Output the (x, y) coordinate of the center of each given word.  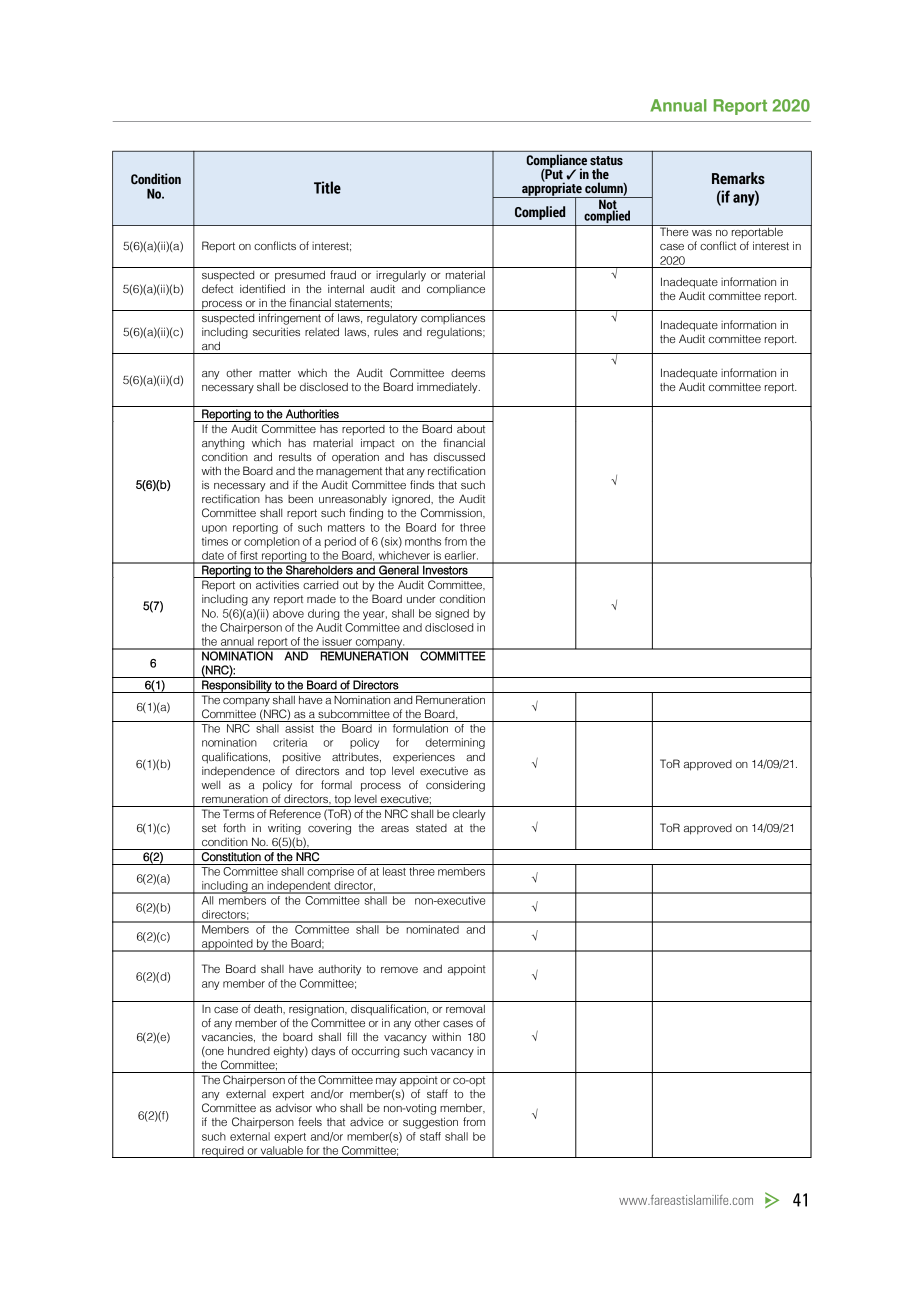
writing (284, 829)
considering (455, 786)
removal (465, 1008)
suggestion (430, 1123)
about (471, 429)
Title (327, 187)
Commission (452, 513)
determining (455, 743)
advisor (293, 1107)
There (674, 230)
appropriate (552, 189)
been (300, 499)
